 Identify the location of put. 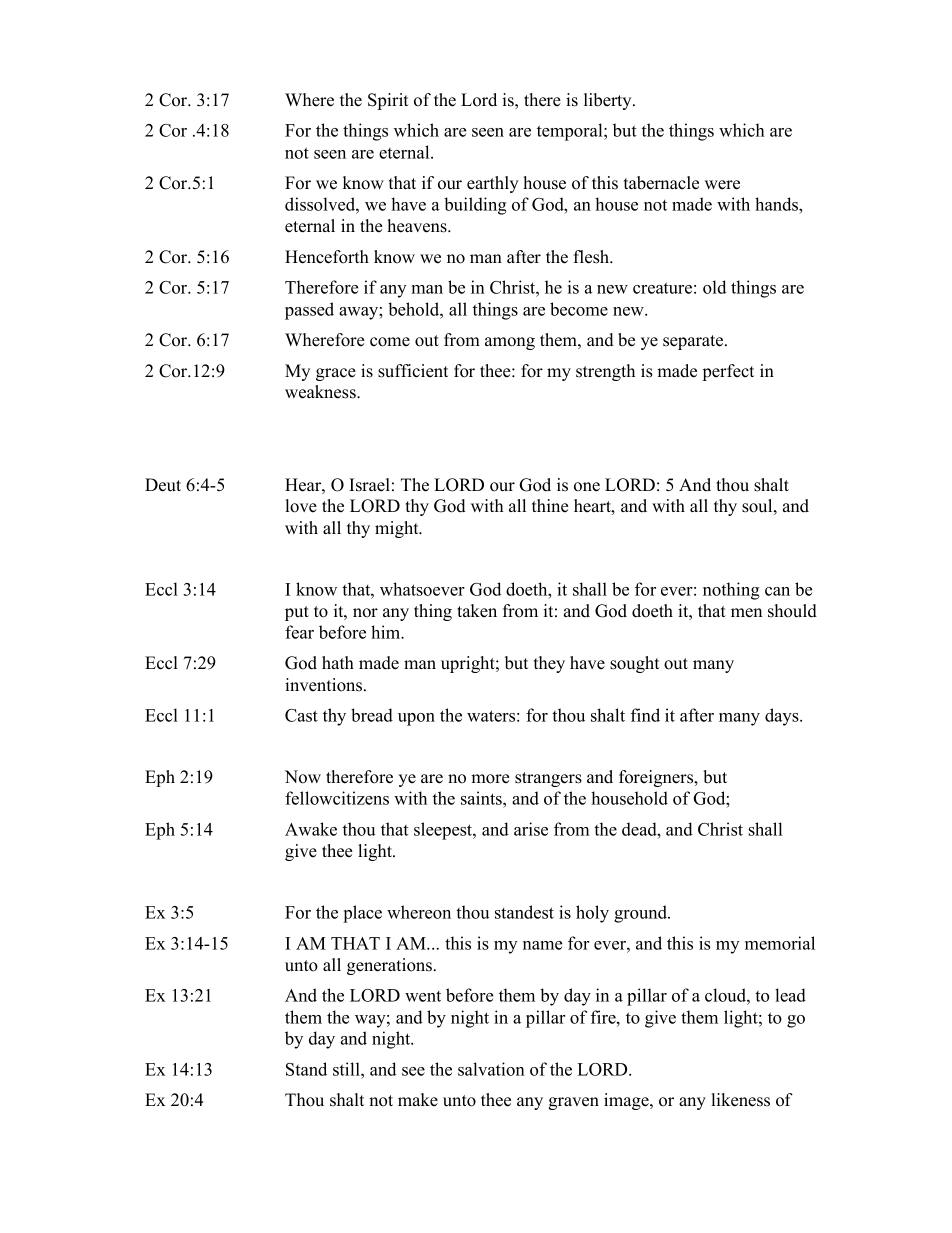
(297, 613).
